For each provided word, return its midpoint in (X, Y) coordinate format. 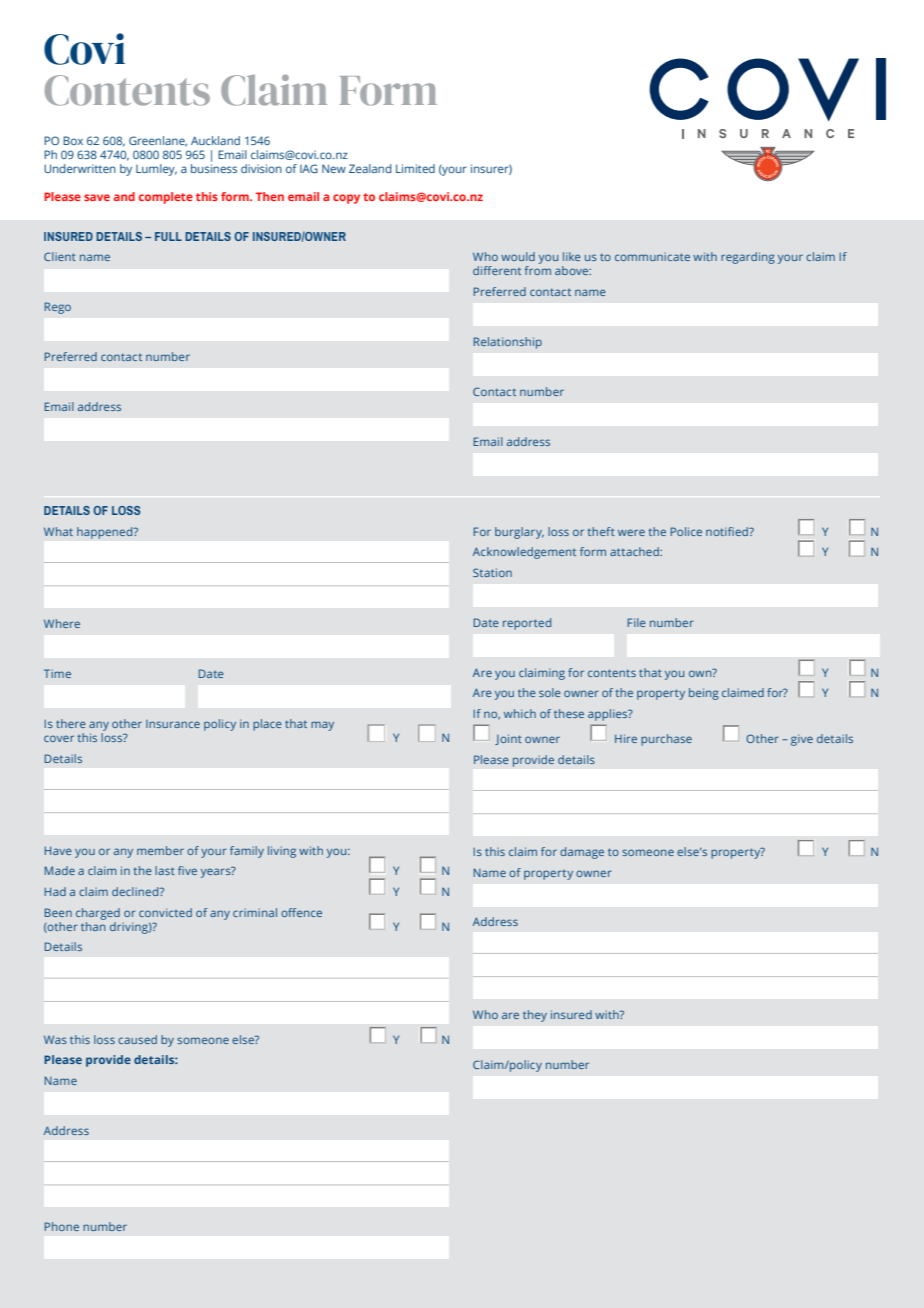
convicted (165, 912)
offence (301, 912)
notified (728, 531)
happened (106, 533)
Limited (415, 168)
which (520, 713)
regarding (748, 258)
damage (582, 853)
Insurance (173, 724)
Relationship (508, 343)
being (704, 694)
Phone (62, 1226)
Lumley (156, 170)
